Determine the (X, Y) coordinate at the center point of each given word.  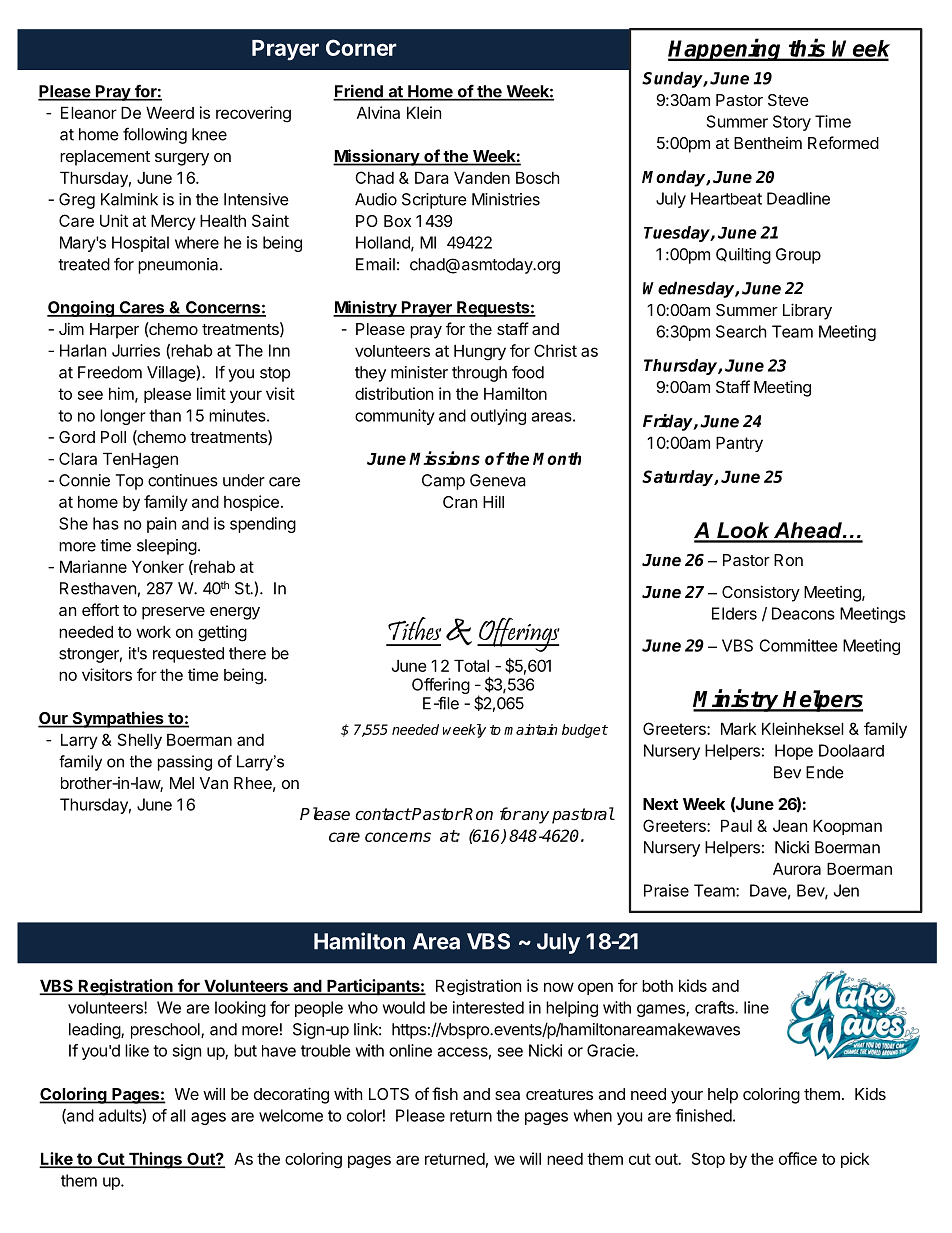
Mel (182, 783)
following (155, 135)
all (178, 1115)
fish (445, 1093)
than (165, 415)
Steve (788, 100)
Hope (794, 752)
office (798, 1158)
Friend (359, 92)
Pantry (739, 444)
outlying (498, 417)
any (534, 817)
